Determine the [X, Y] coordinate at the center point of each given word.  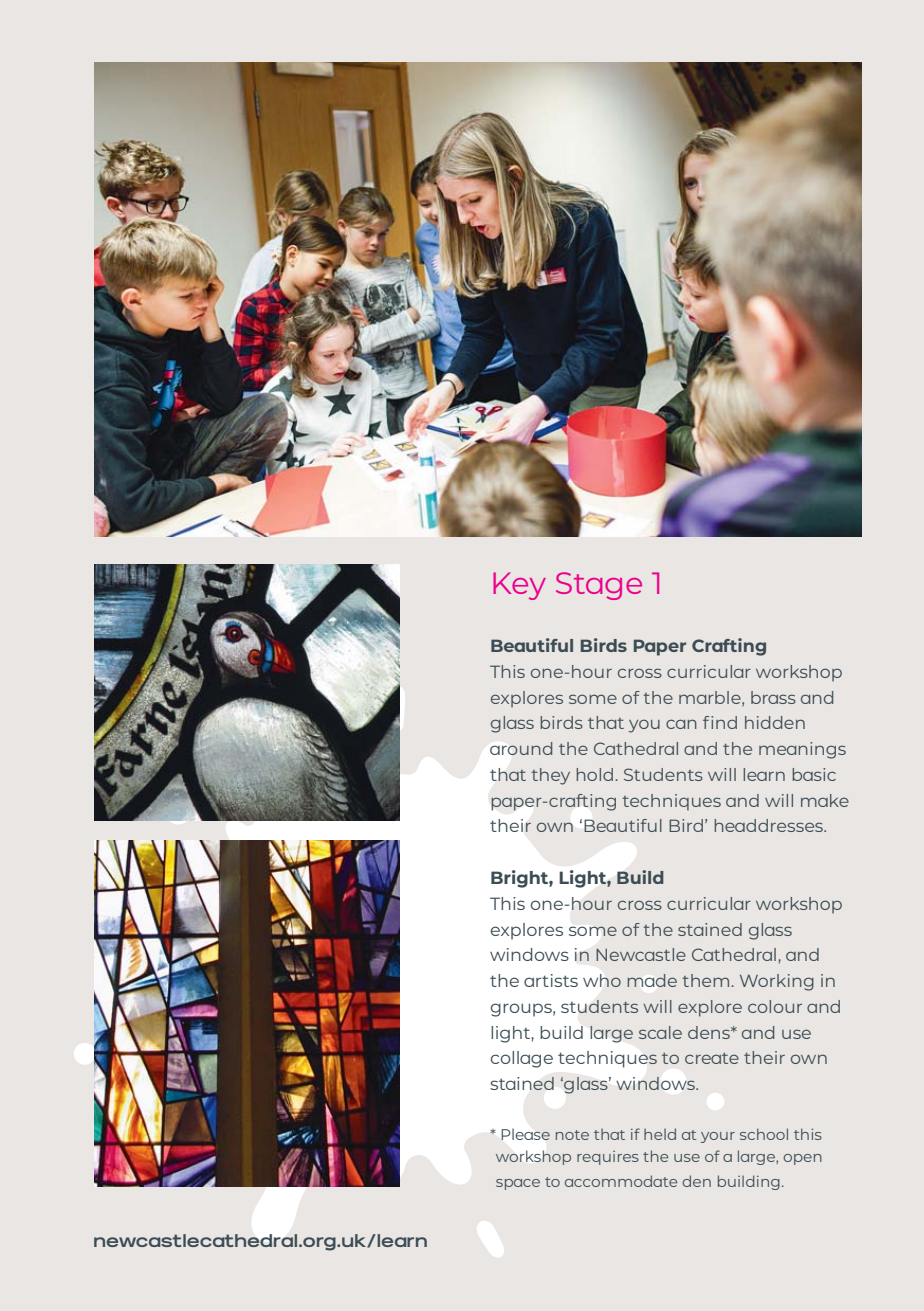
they [550, 776]
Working [777, 982]
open [802, 1159]
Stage [599, 586]
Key [519, 586]
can [681, 724]
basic [814, 774]
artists [551, 980]
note [572, 1135]
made [652, 980]
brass [773, 697]
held [660, 1134]
